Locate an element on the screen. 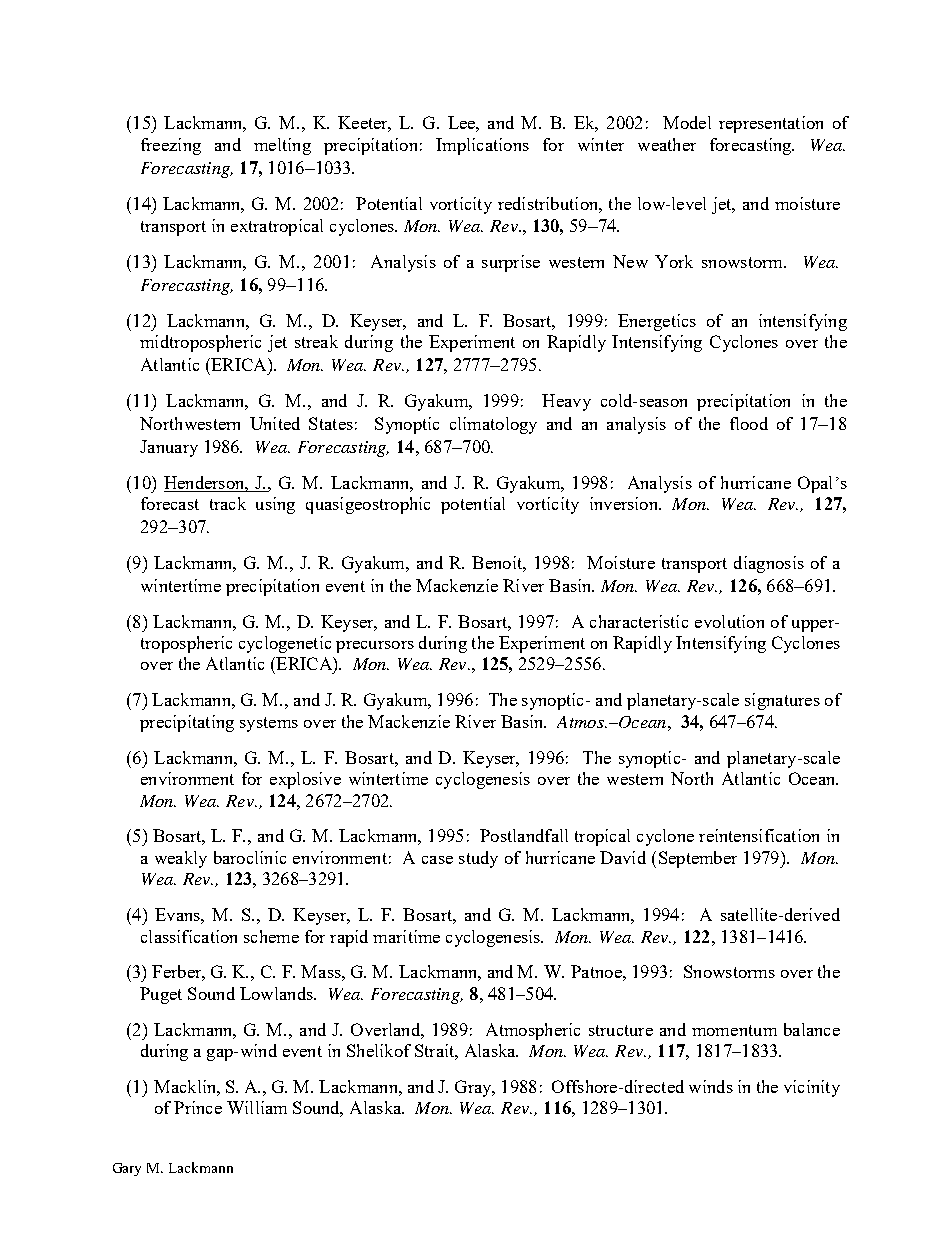  flood is located at coordinates (749, 423).
